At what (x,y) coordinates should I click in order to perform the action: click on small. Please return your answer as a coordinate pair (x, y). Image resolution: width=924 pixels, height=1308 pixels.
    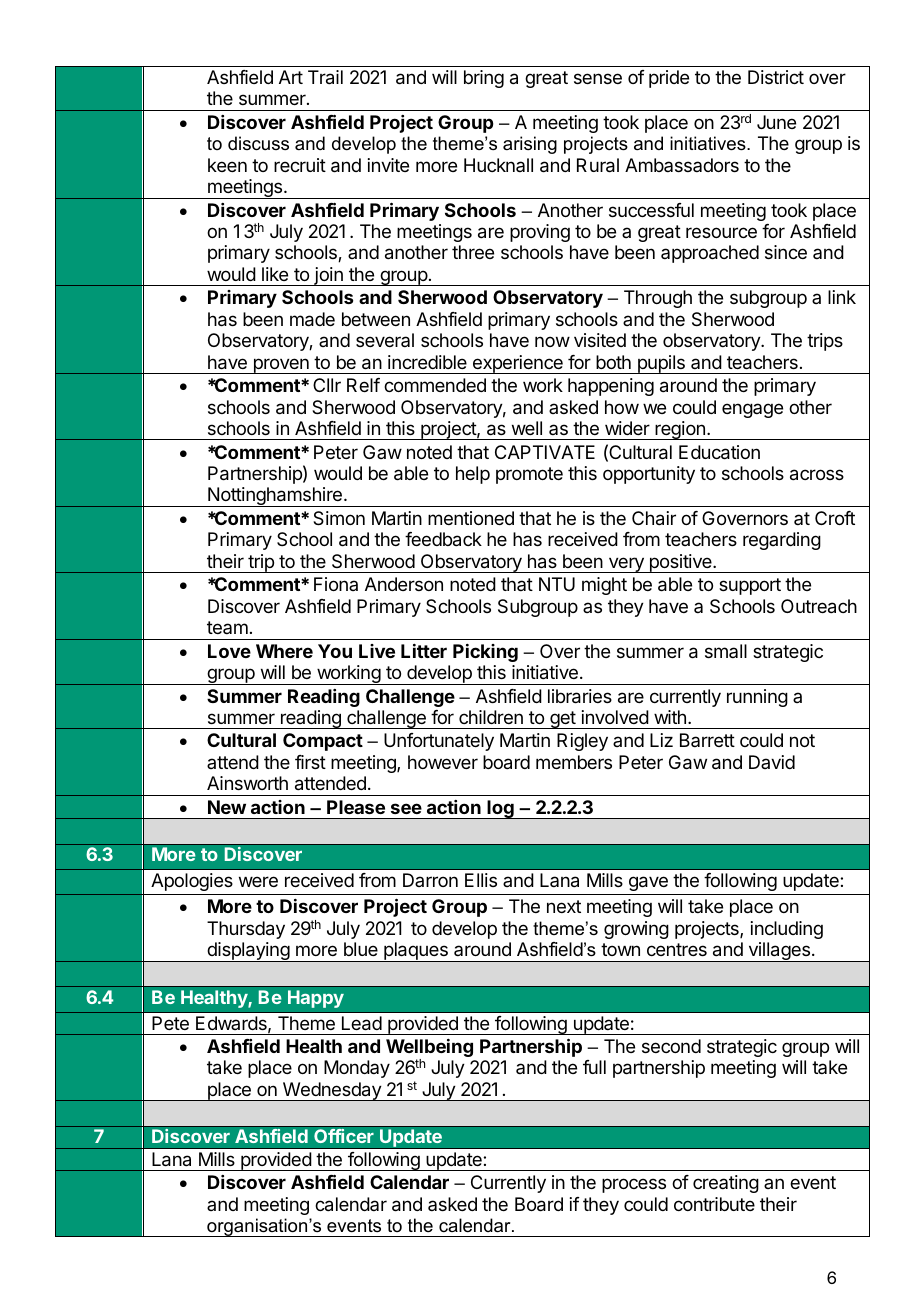
    Looking at the image, I should click on (726, 651).
